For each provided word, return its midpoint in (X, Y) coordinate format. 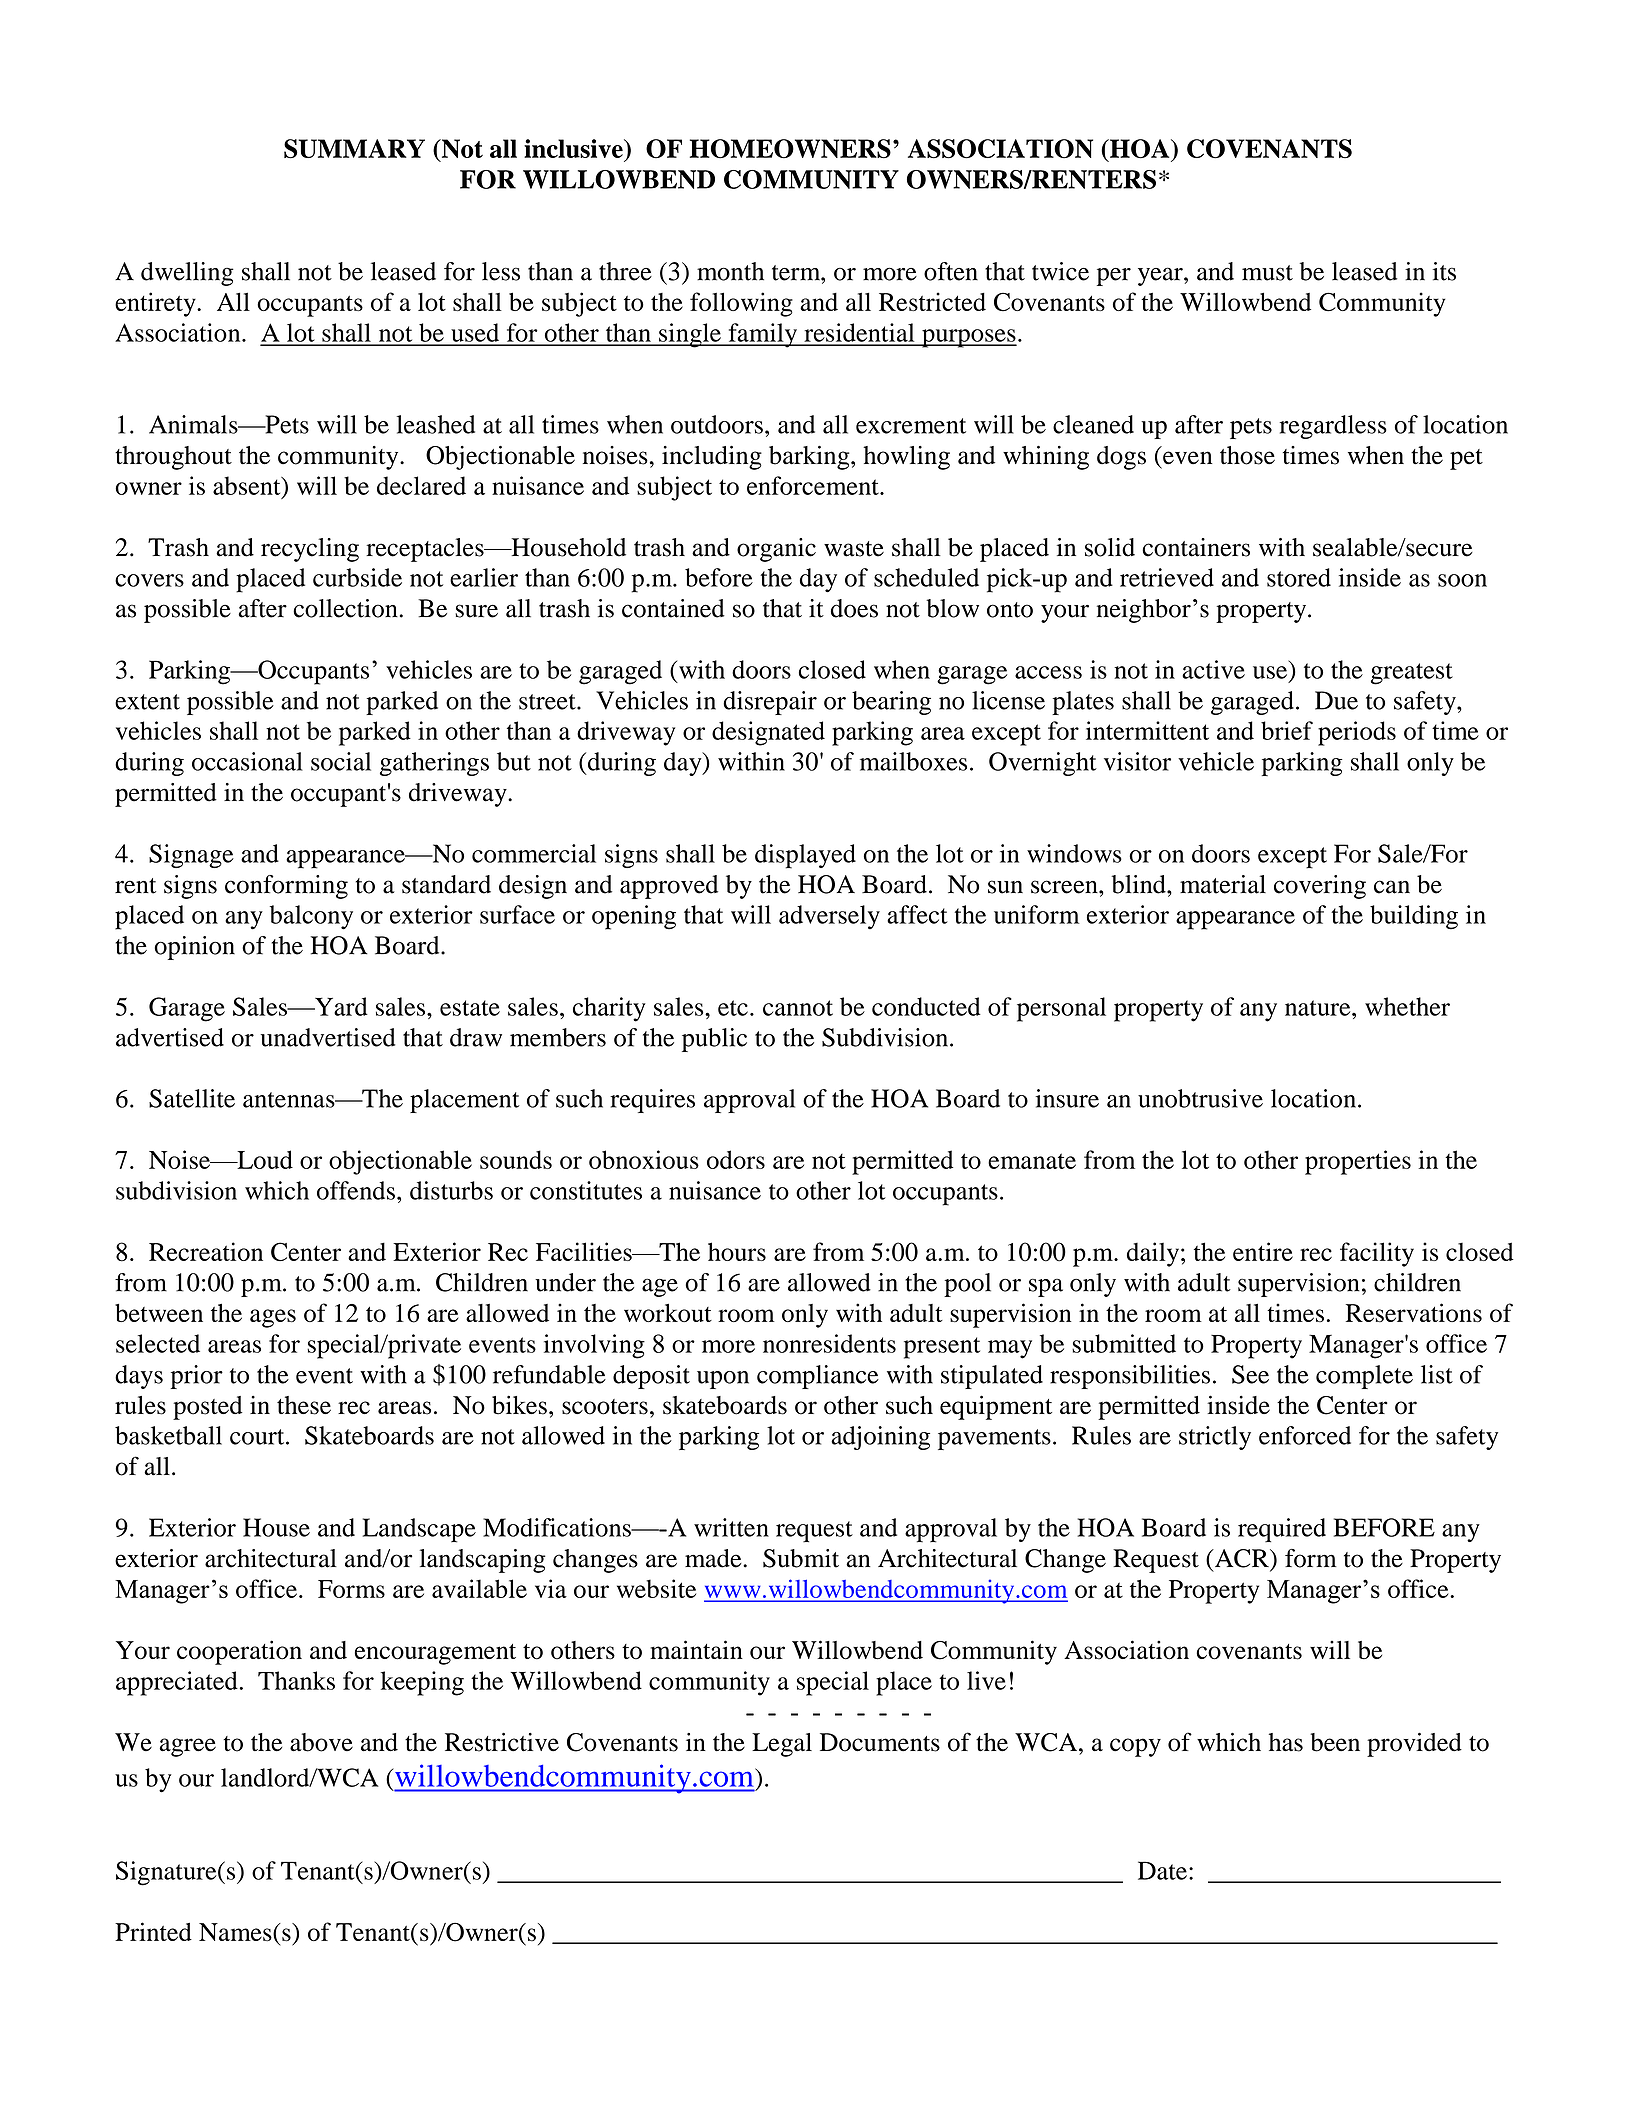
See (1250, 1374)
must (1267, 273)
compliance (818, 1377)
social (341, 761)
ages (273, 1318)
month (730, 271)
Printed (153, 1931)
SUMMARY (354, 149)
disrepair (770, 703)
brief (1287, 730)
